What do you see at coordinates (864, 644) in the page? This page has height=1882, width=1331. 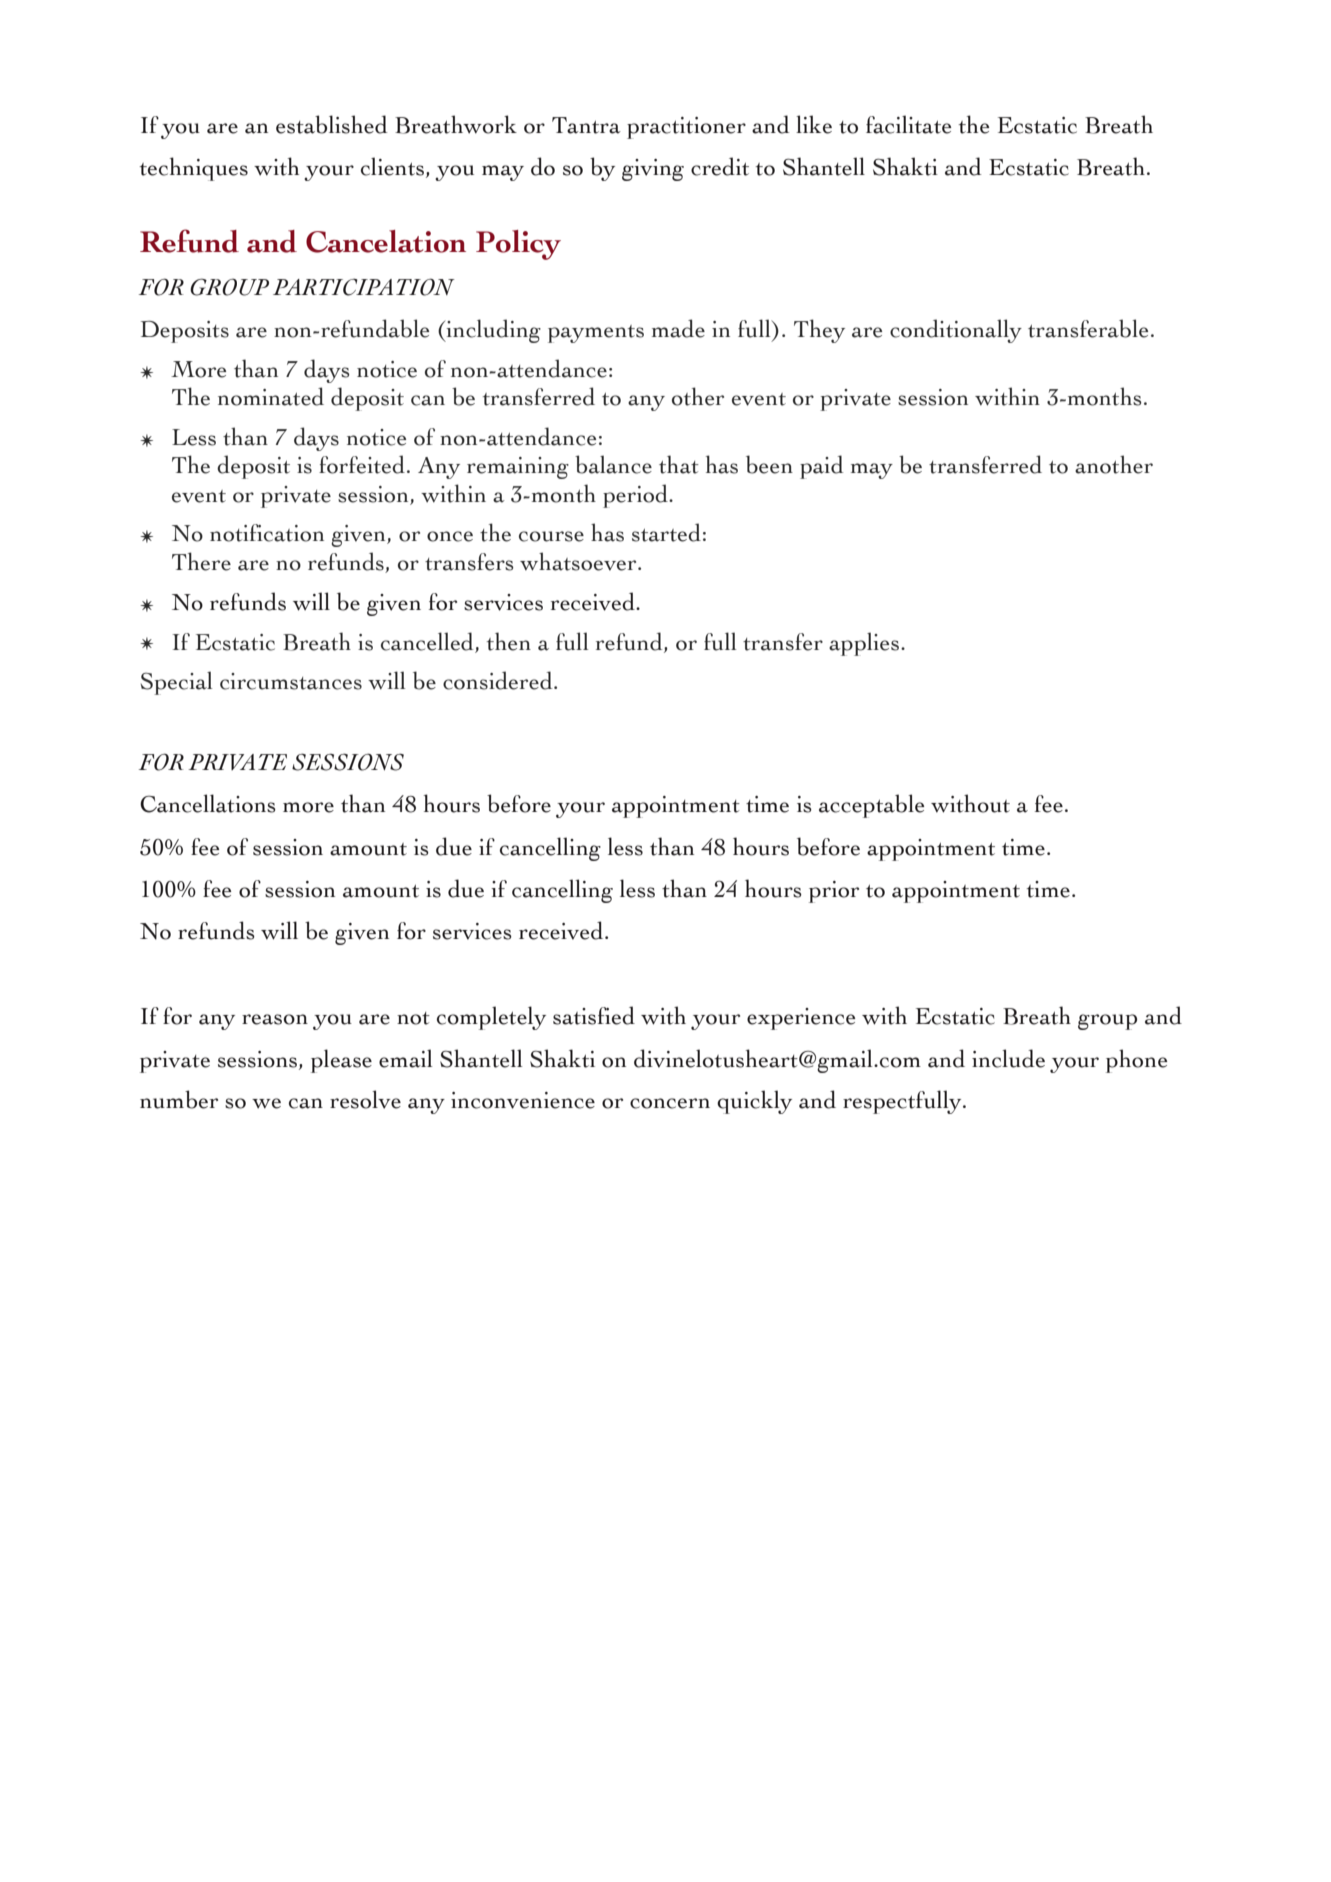 I see `applies` at bounding box center [864, 644].
